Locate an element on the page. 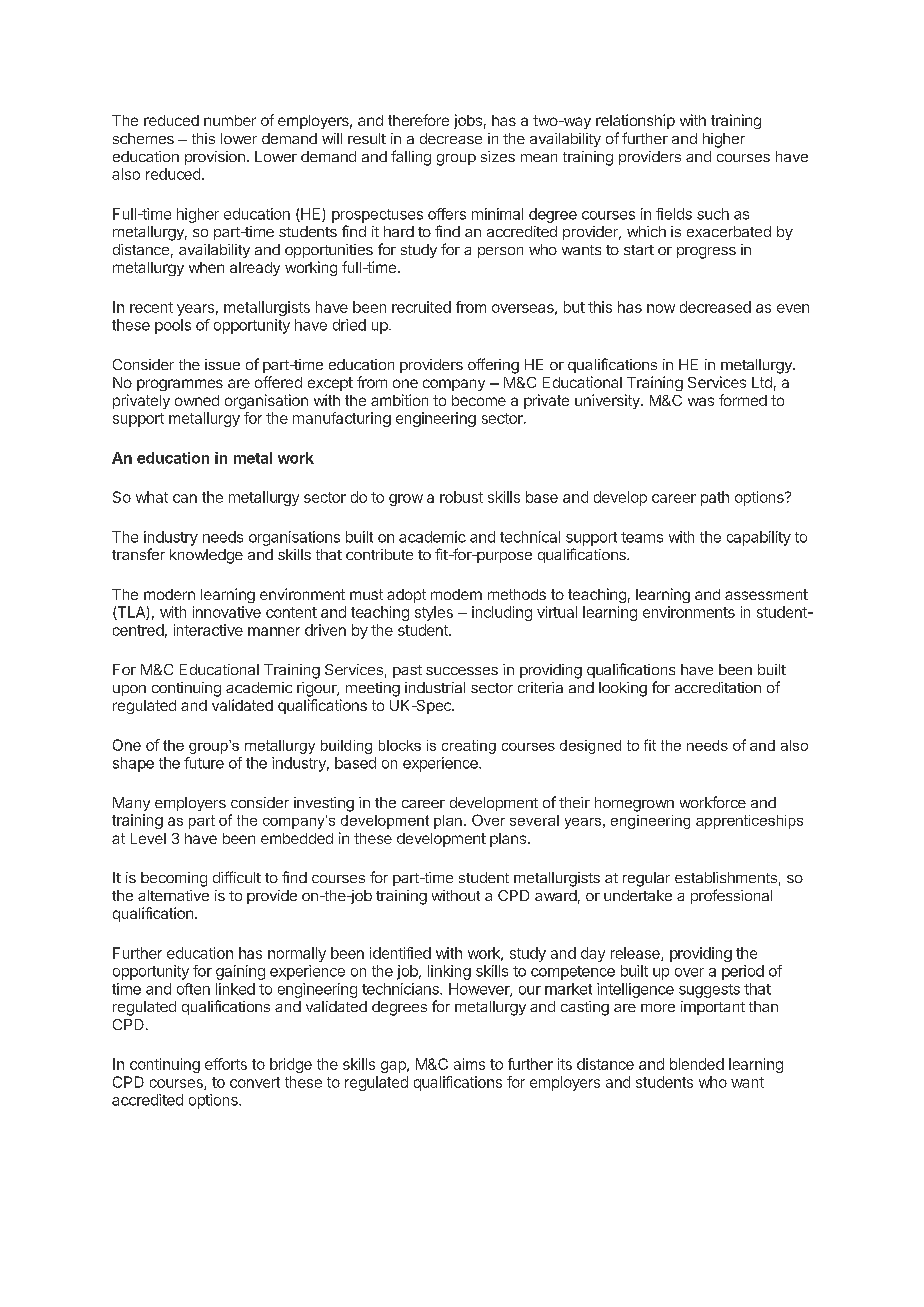 The width and height of the document is (924, 1307). efforts is located at coordinates (226, 1064).
